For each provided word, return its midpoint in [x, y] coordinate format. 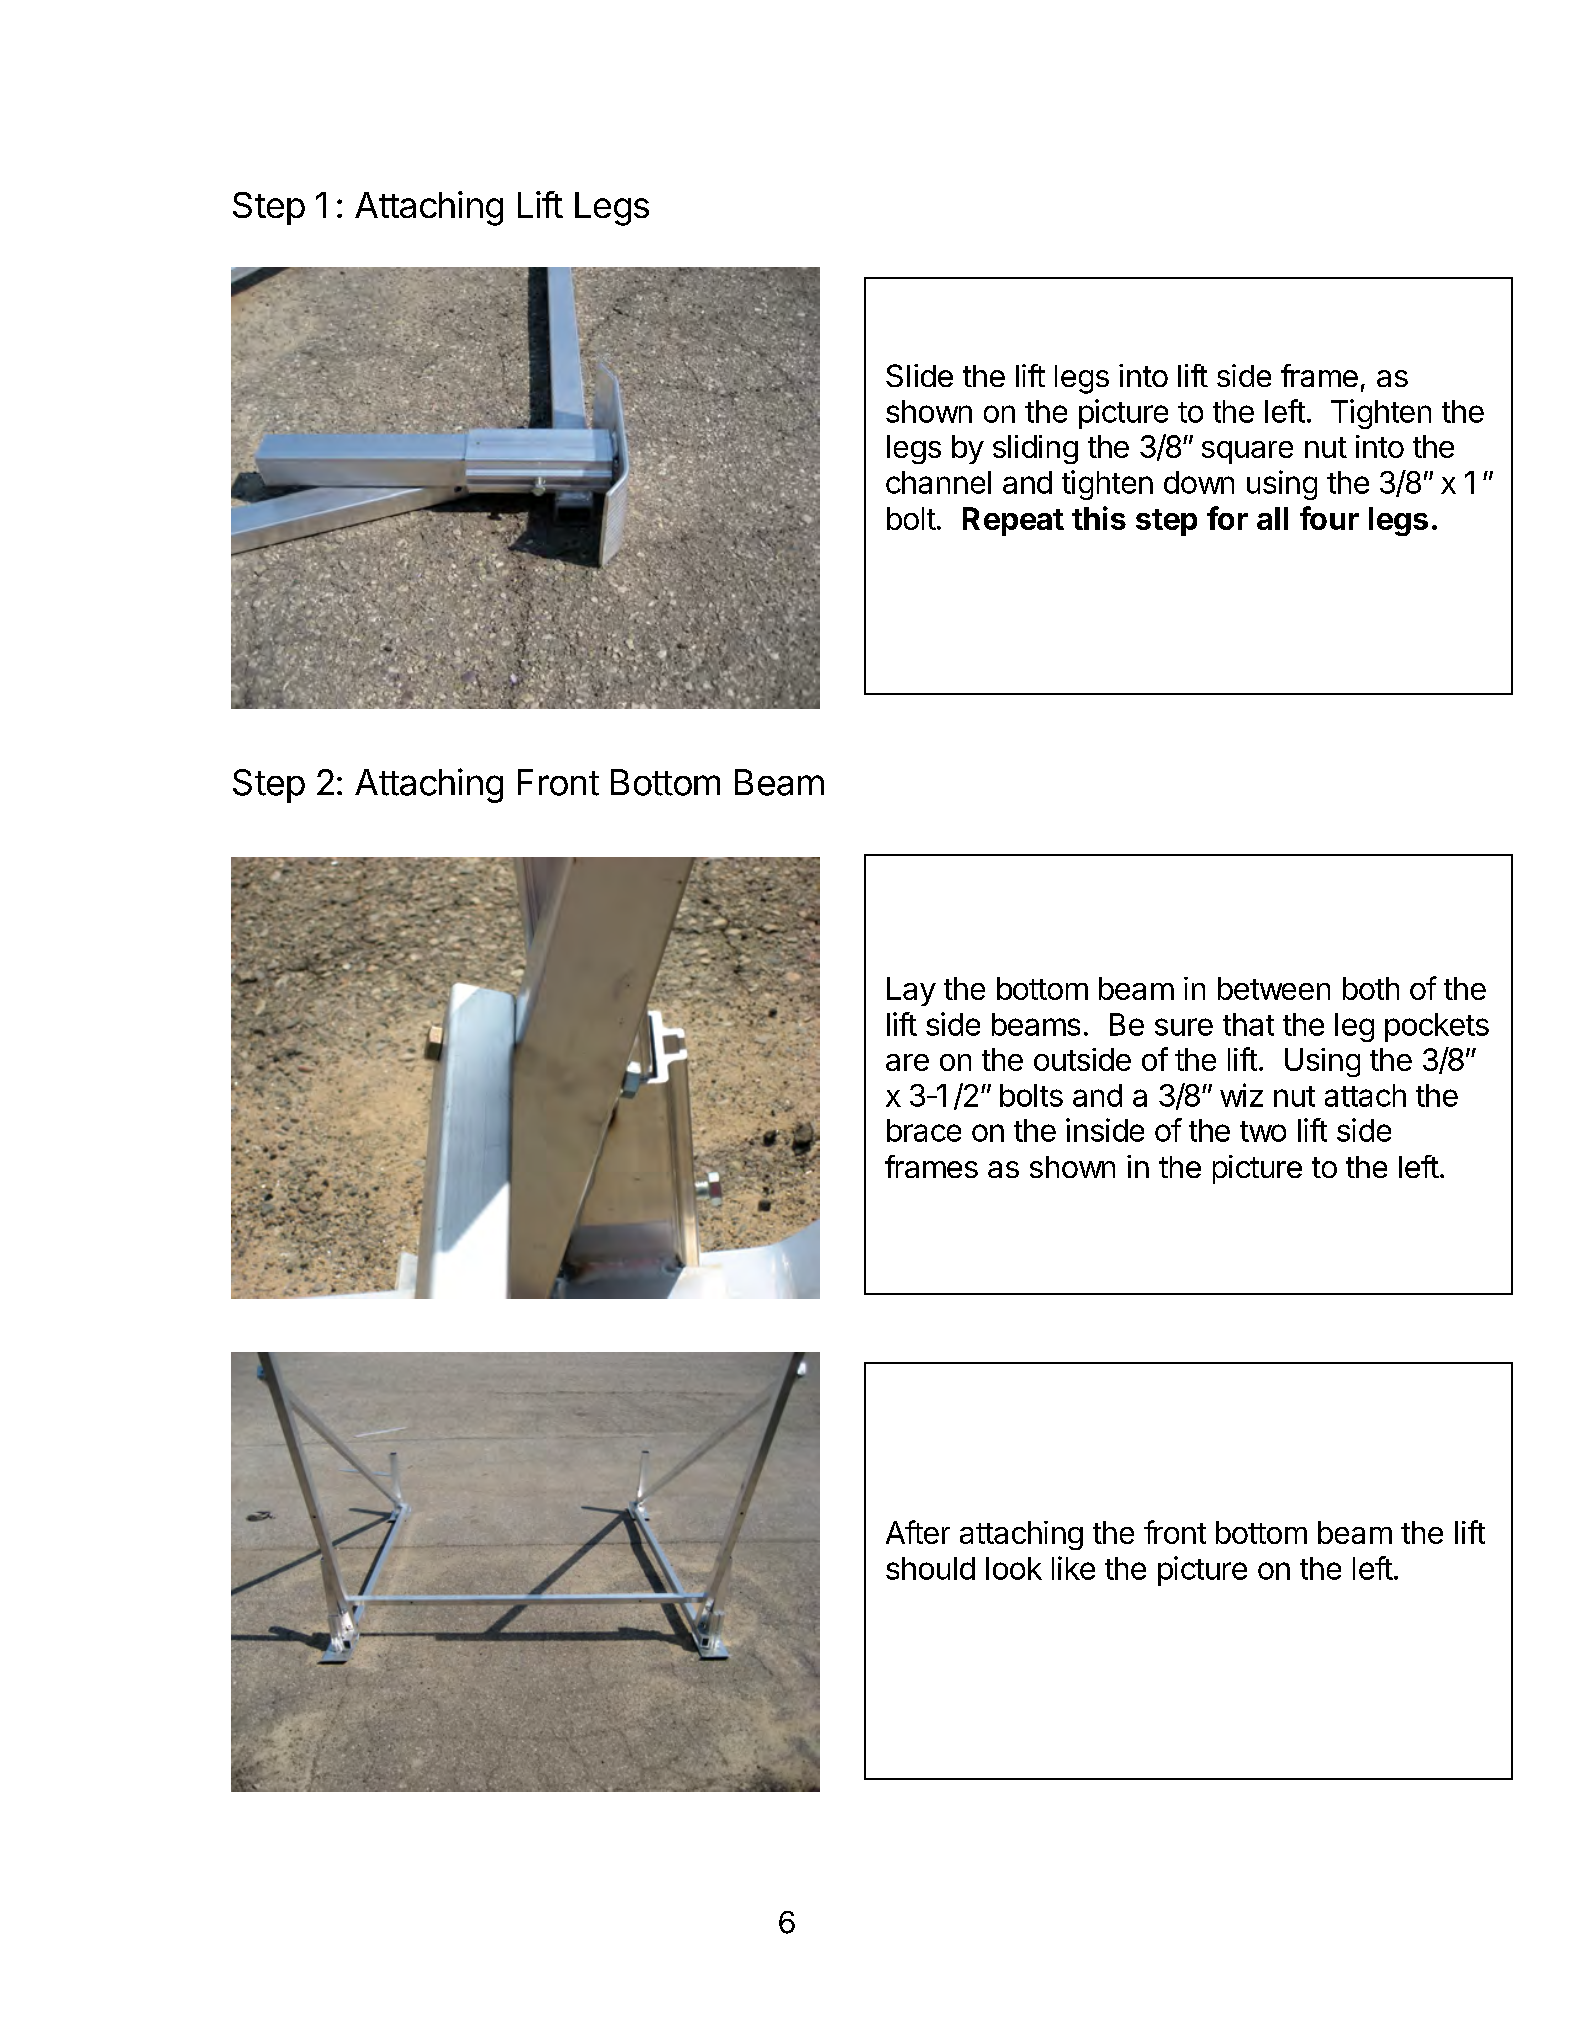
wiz [1241, 1095]
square [1247, 452]
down [1199, 482]
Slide [919, 375]
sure [1184, 1027]
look [1014, 1568]
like [1073, 1568]
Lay [911, 991]
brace [924, 1130]
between [1274, 988]
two [1263, 1131]
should [930, 1568]
